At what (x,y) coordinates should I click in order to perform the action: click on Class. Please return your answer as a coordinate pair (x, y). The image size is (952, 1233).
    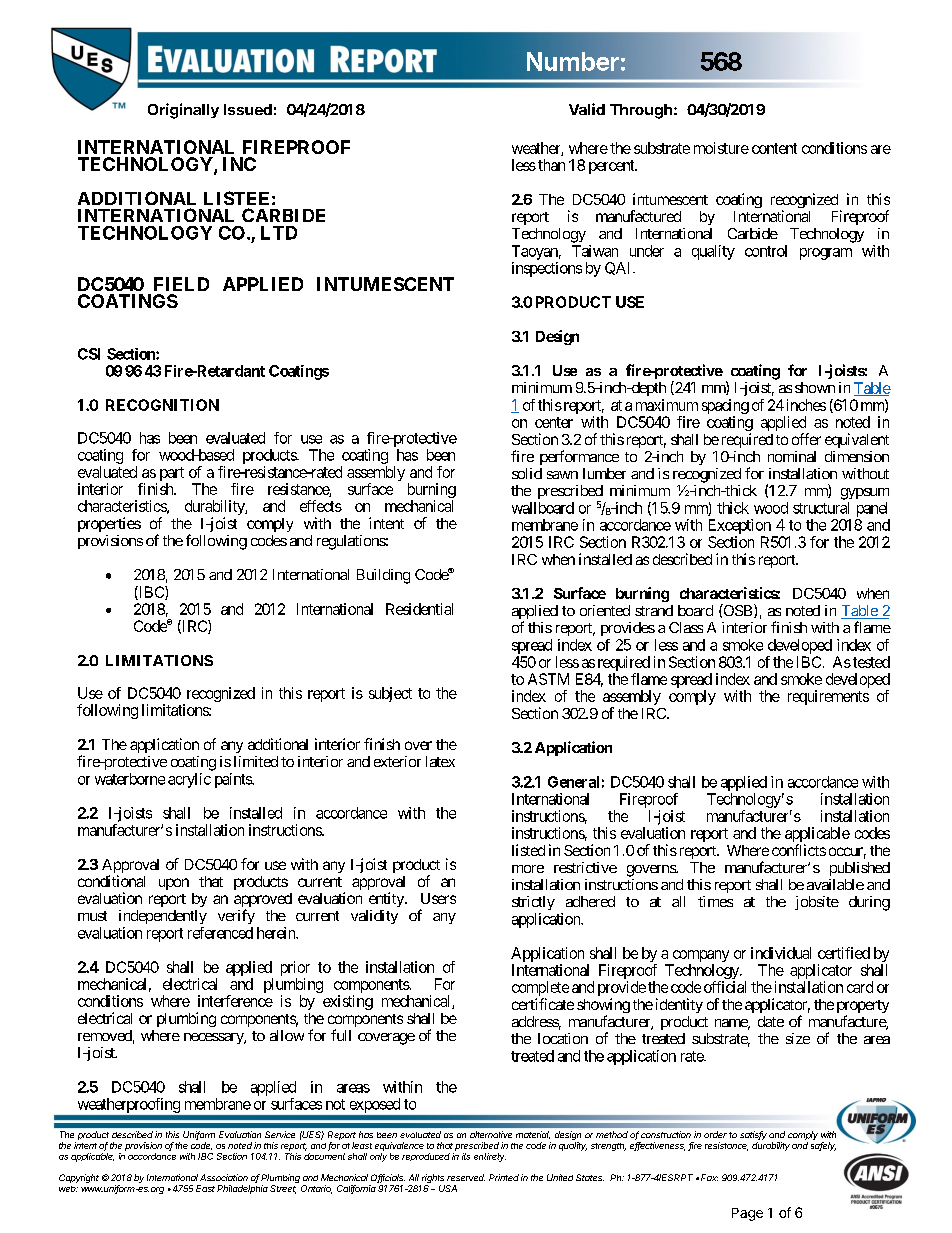
    Looking at the image, I should click on (686, 627).
